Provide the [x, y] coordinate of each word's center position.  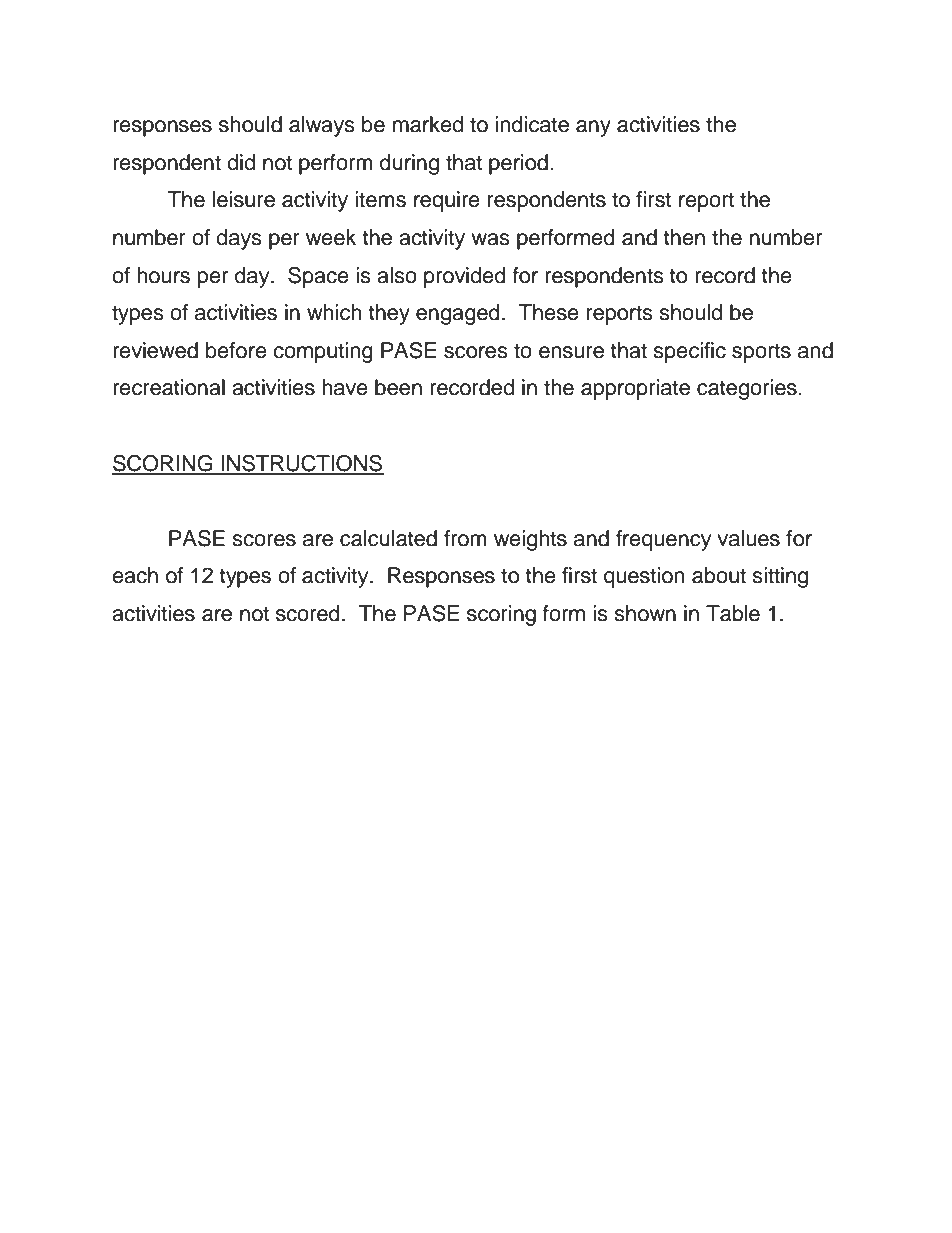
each [135, 575]
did [241, 162]
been [398, 387]
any [593, 128]
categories [748, 389]
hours [163, 275]
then [684, 237]
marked [428, 124]
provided [465, 277]
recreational [169, 387]
